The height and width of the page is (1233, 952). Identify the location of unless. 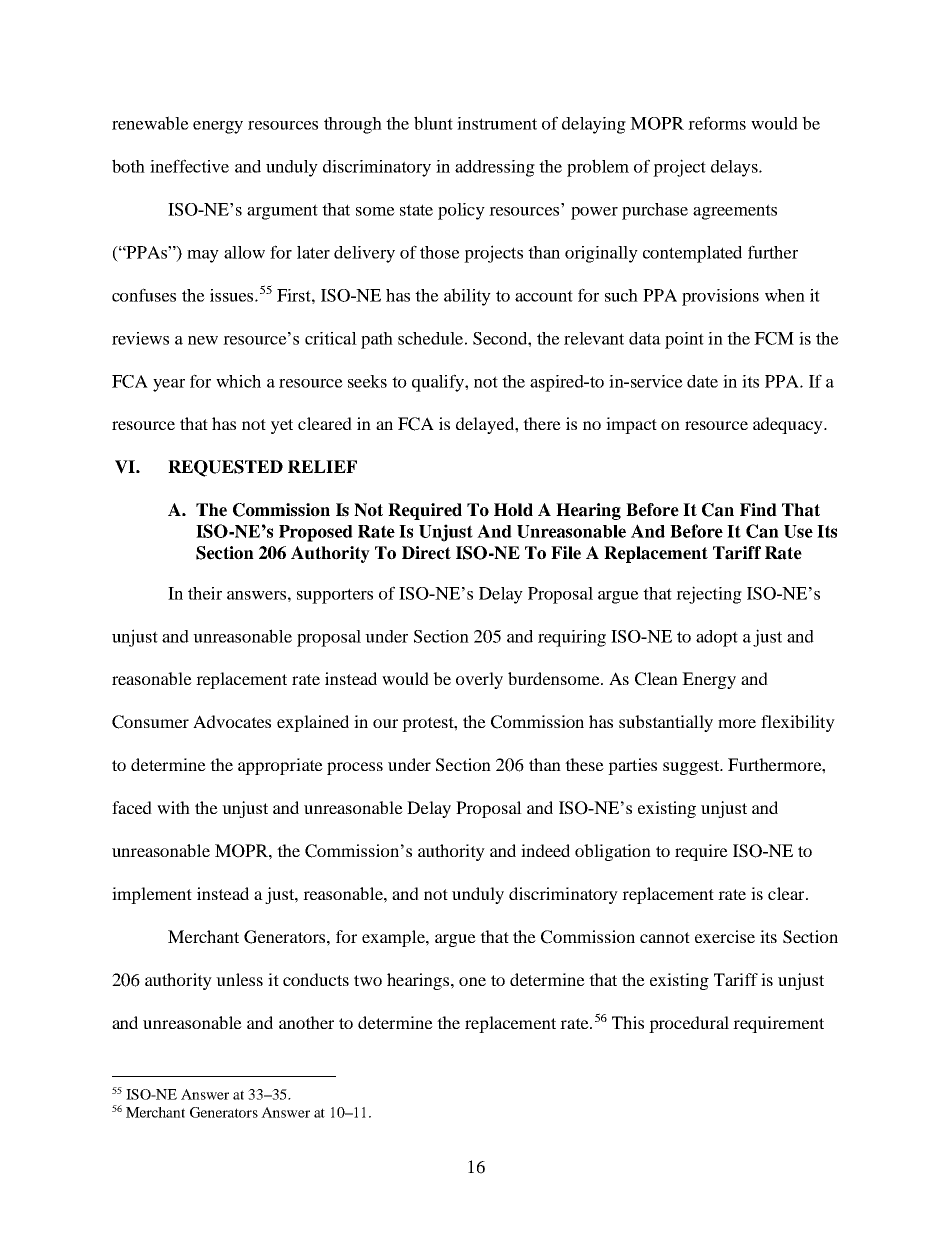
(239, 979).
